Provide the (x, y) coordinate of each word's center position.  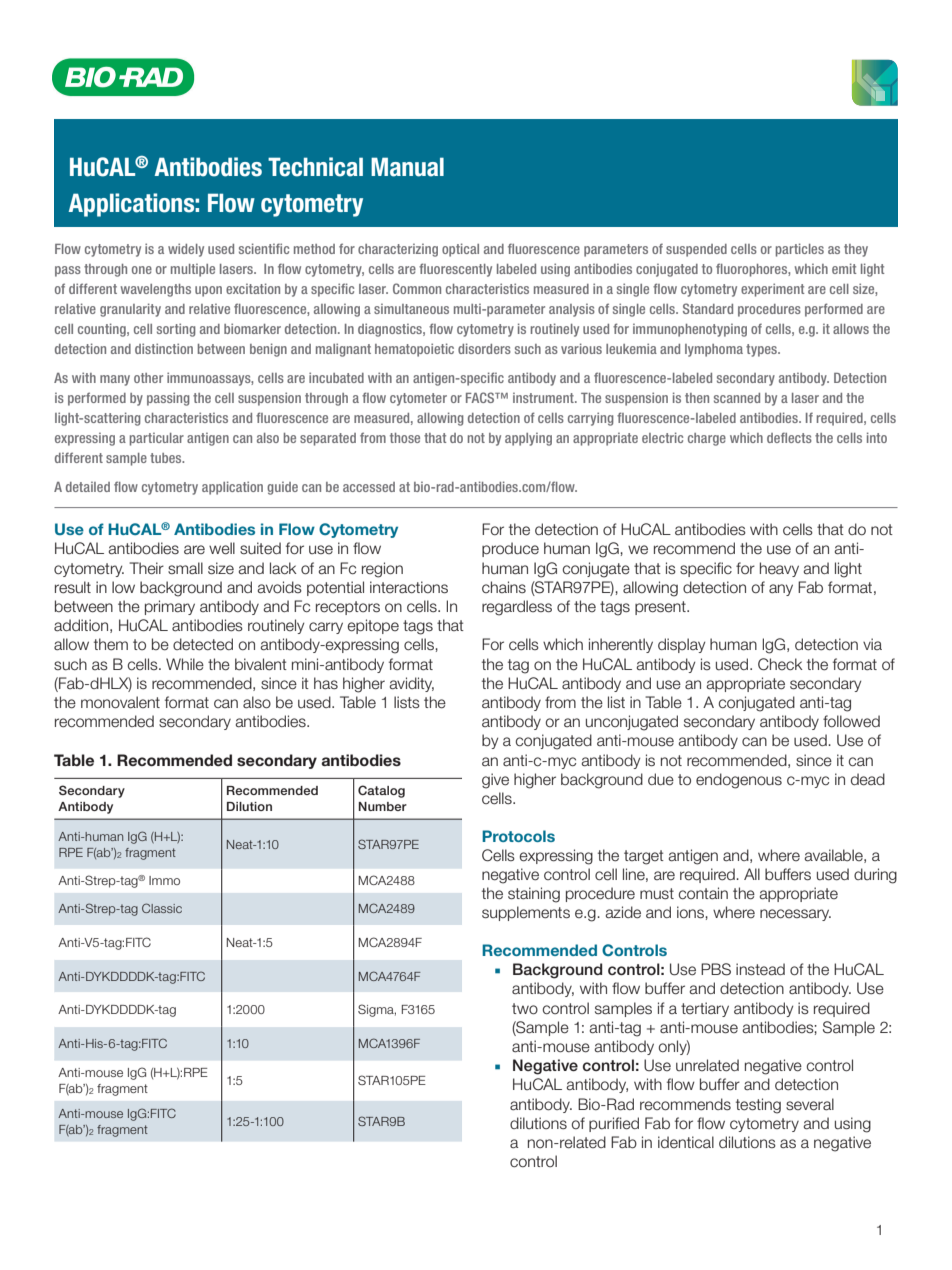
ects (800, 438)
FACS (481, 397)
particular (157, 439)
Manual (407, 167)
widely (186, 250)
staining (534, 895)
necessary (795, 915)
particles (800, 250)
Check (780, 664)
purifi (605, 1124)
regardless (517, 608)
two (525, 1009)
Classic (162, 908)
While (185, 664)
